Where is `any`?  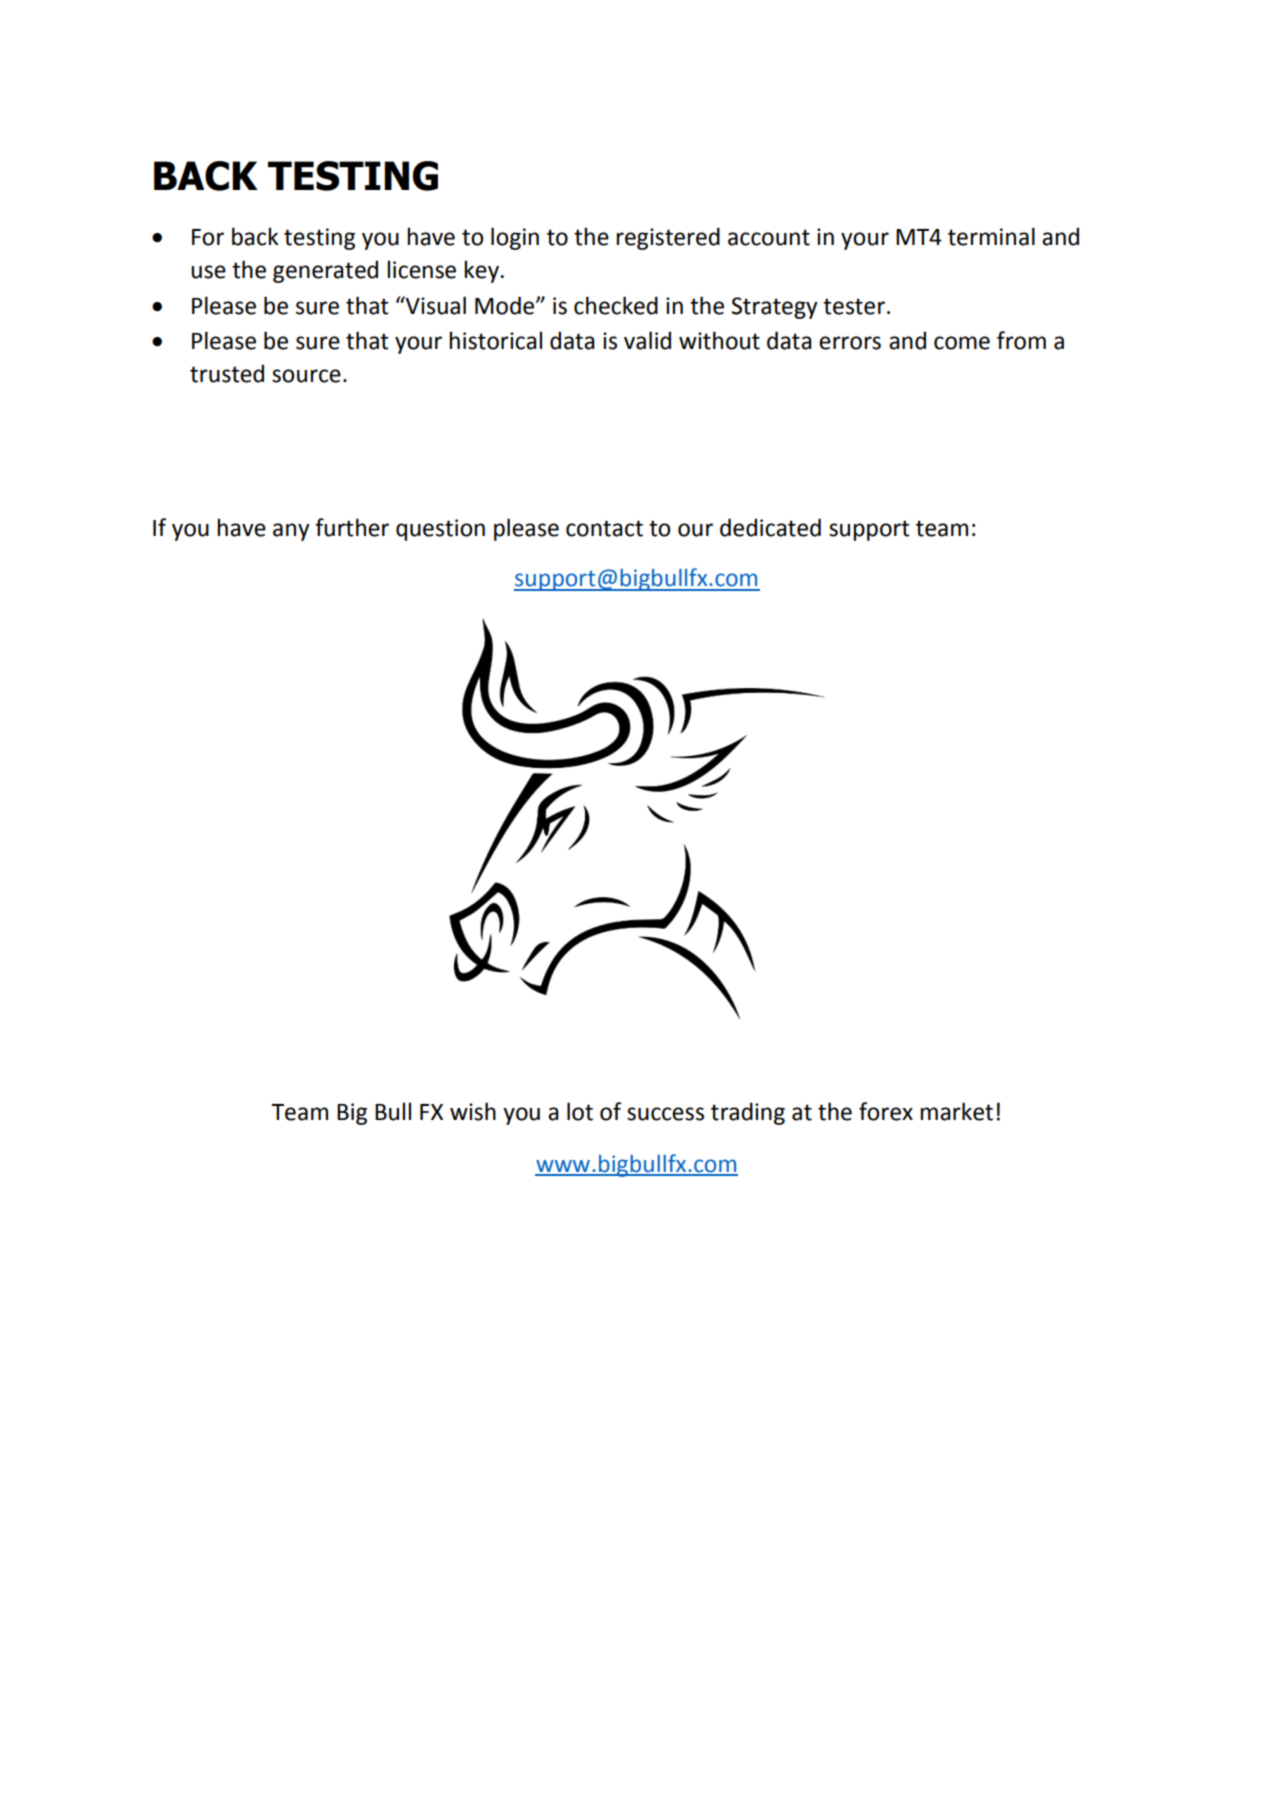
any is located at coordinates (291, 532).
